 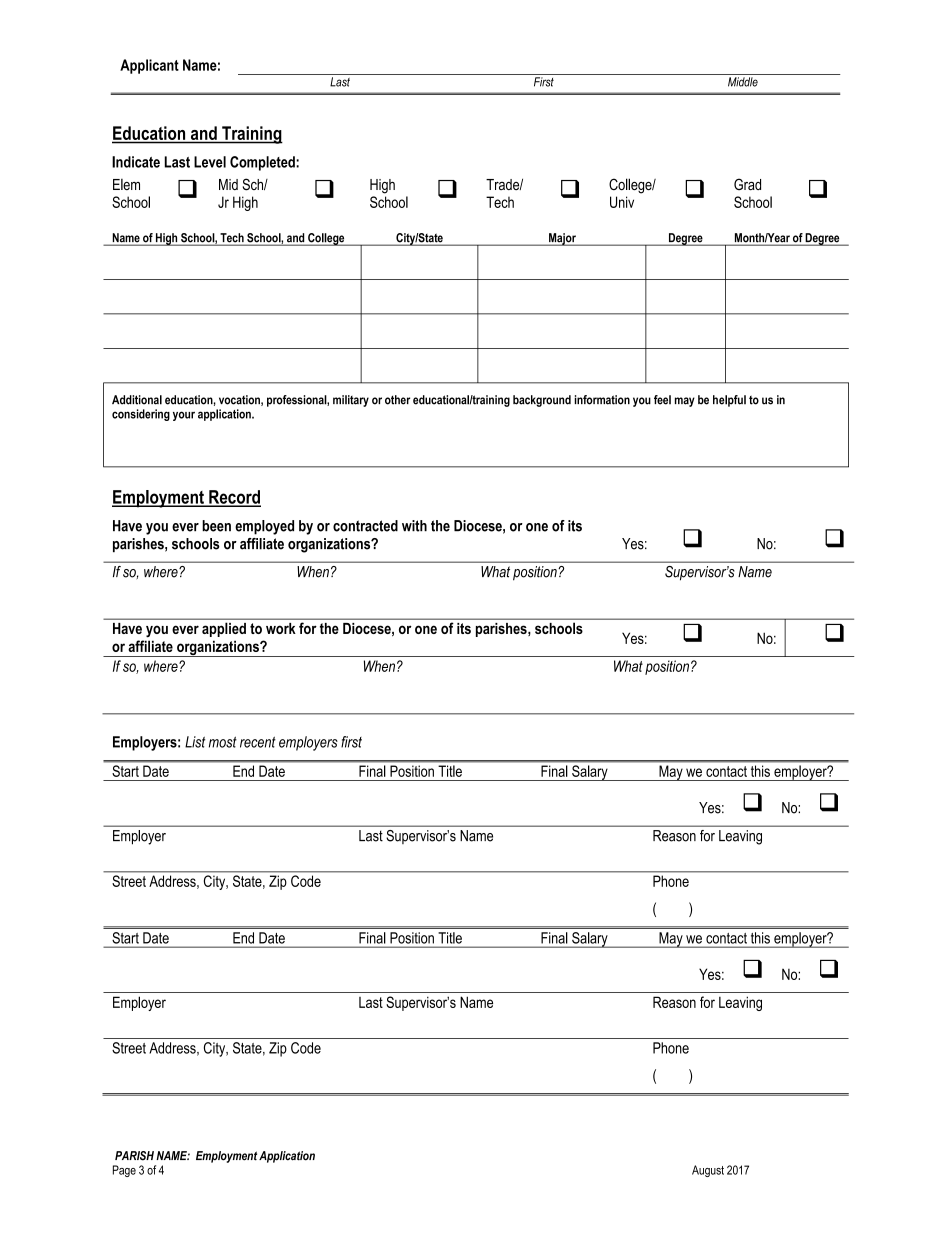 I want to click on Applicant, so click(x=149, y=66).
